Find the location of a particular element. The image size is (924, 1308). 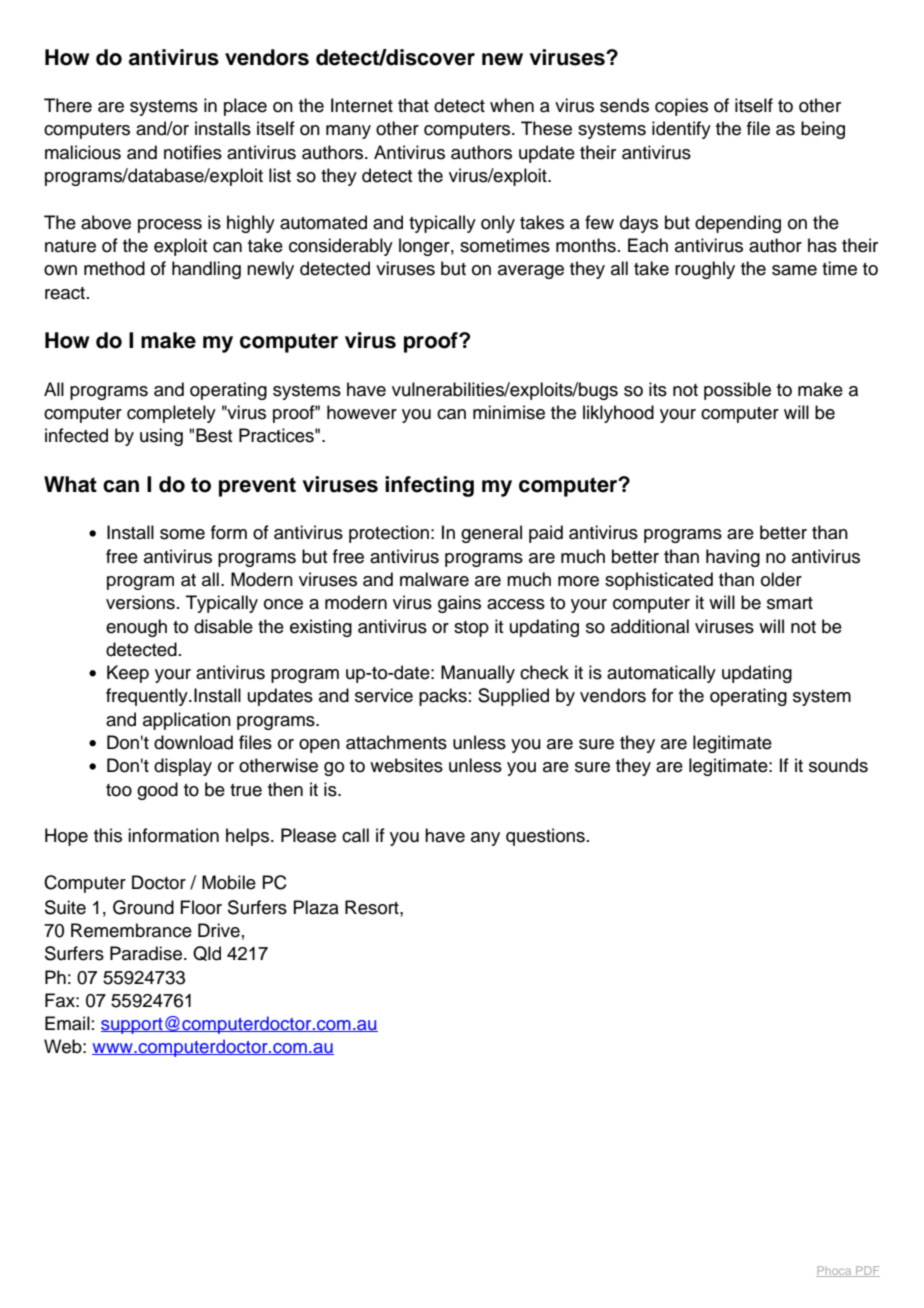

sounds is located at coordinates (838, 765).
